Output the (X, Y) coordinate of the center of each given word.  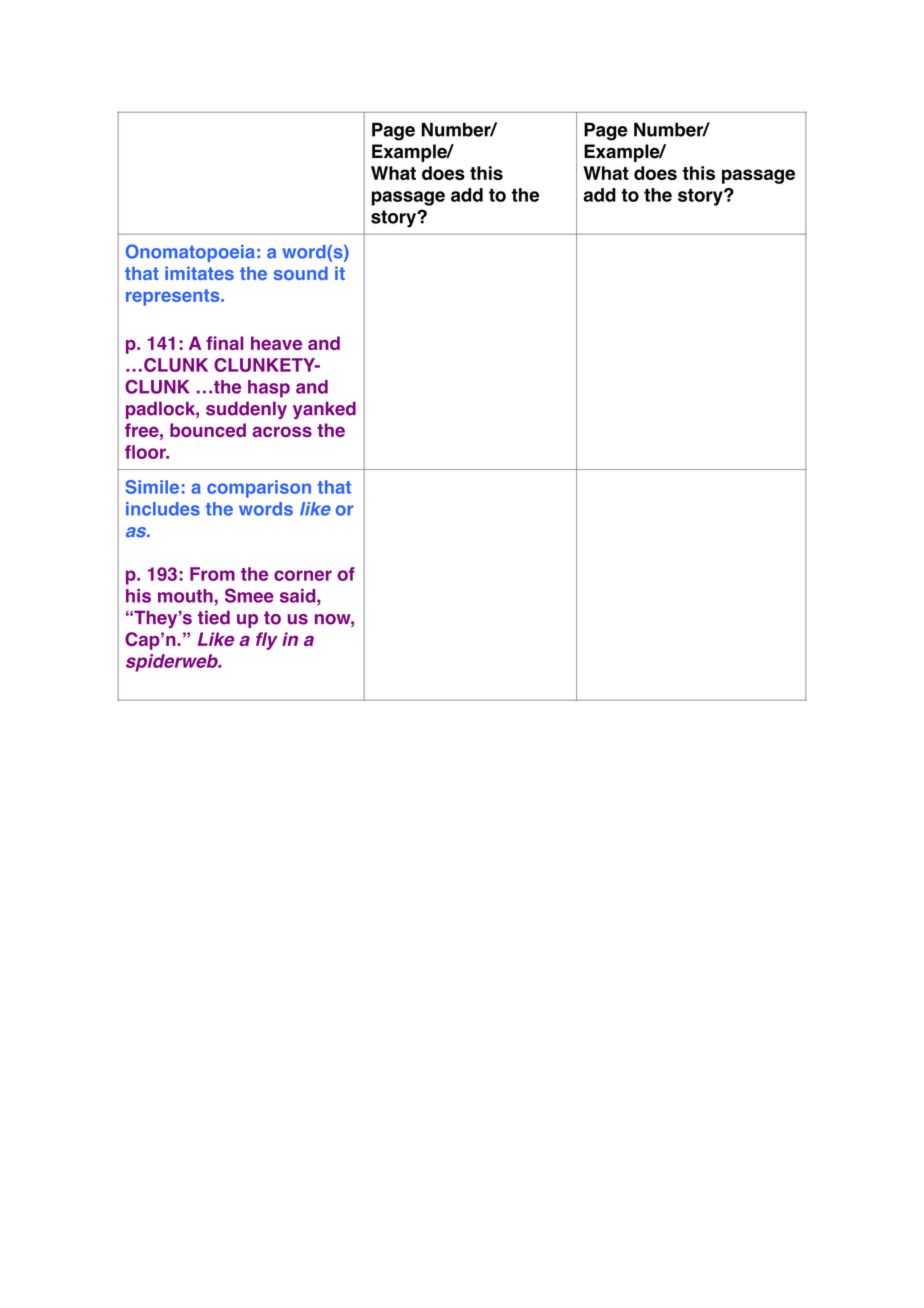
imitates (199, 273)
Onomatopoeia (190, 253)
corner (303, 575)
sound (300, 273)
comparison (259, 489)
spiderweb (173, 663)
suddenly (246, 410)
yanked (324, 410)
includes (163, 509)
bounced (208, 430)
